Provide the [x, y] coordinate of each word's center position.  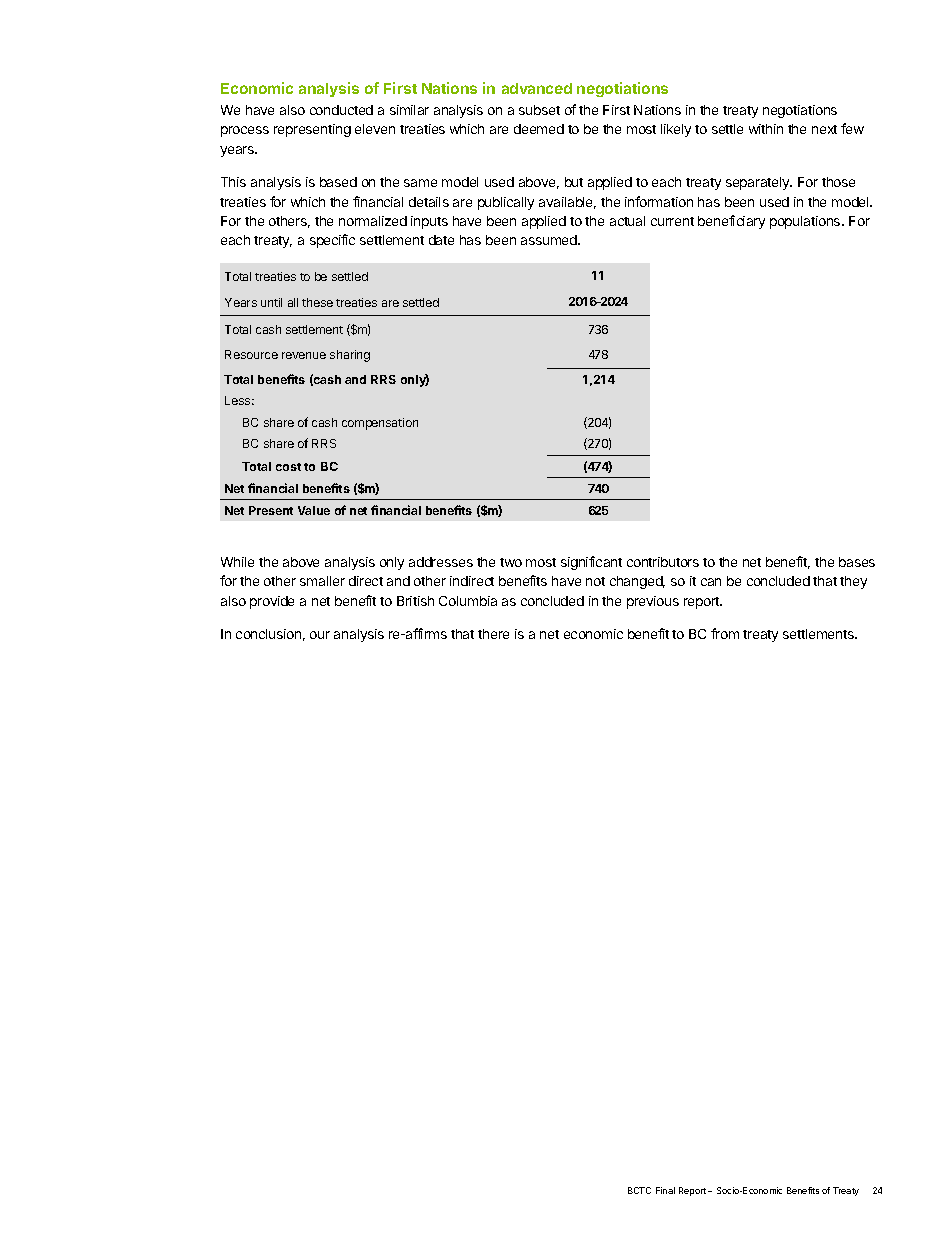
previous [653, 602]
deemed [539, 129]
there [493, 634]
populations [806, 222]
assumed [550, 240]
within [766, 129]
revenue [304, 355]
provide [272, 602]
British [415, 601]
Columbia [468, 601]
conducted [341, 110]
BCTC [639, 1190]
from [725, 633]
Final [665, 1190]
